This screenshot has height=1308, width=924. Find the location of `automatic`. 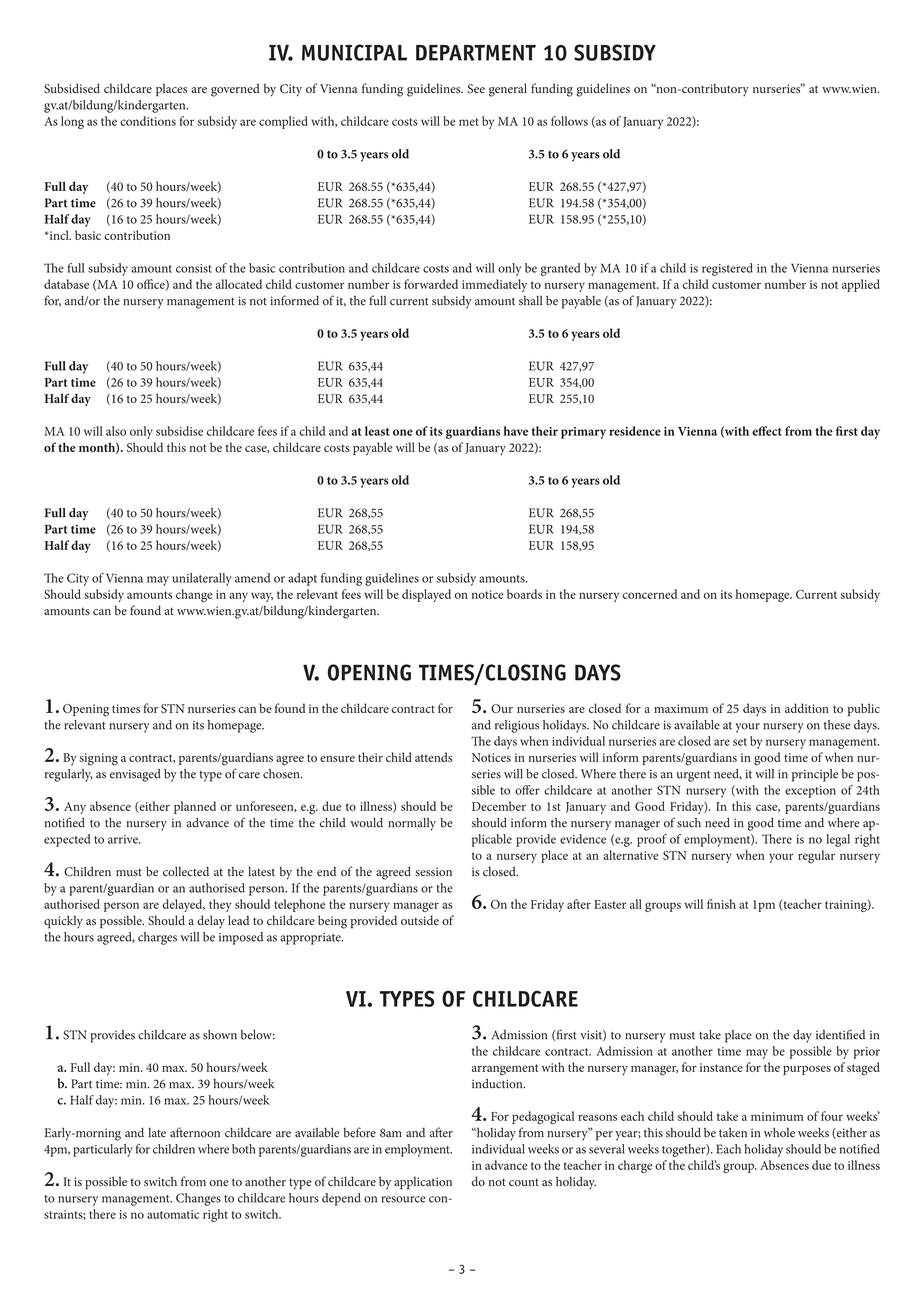

automatic is located at coordinates (173, 1214).
